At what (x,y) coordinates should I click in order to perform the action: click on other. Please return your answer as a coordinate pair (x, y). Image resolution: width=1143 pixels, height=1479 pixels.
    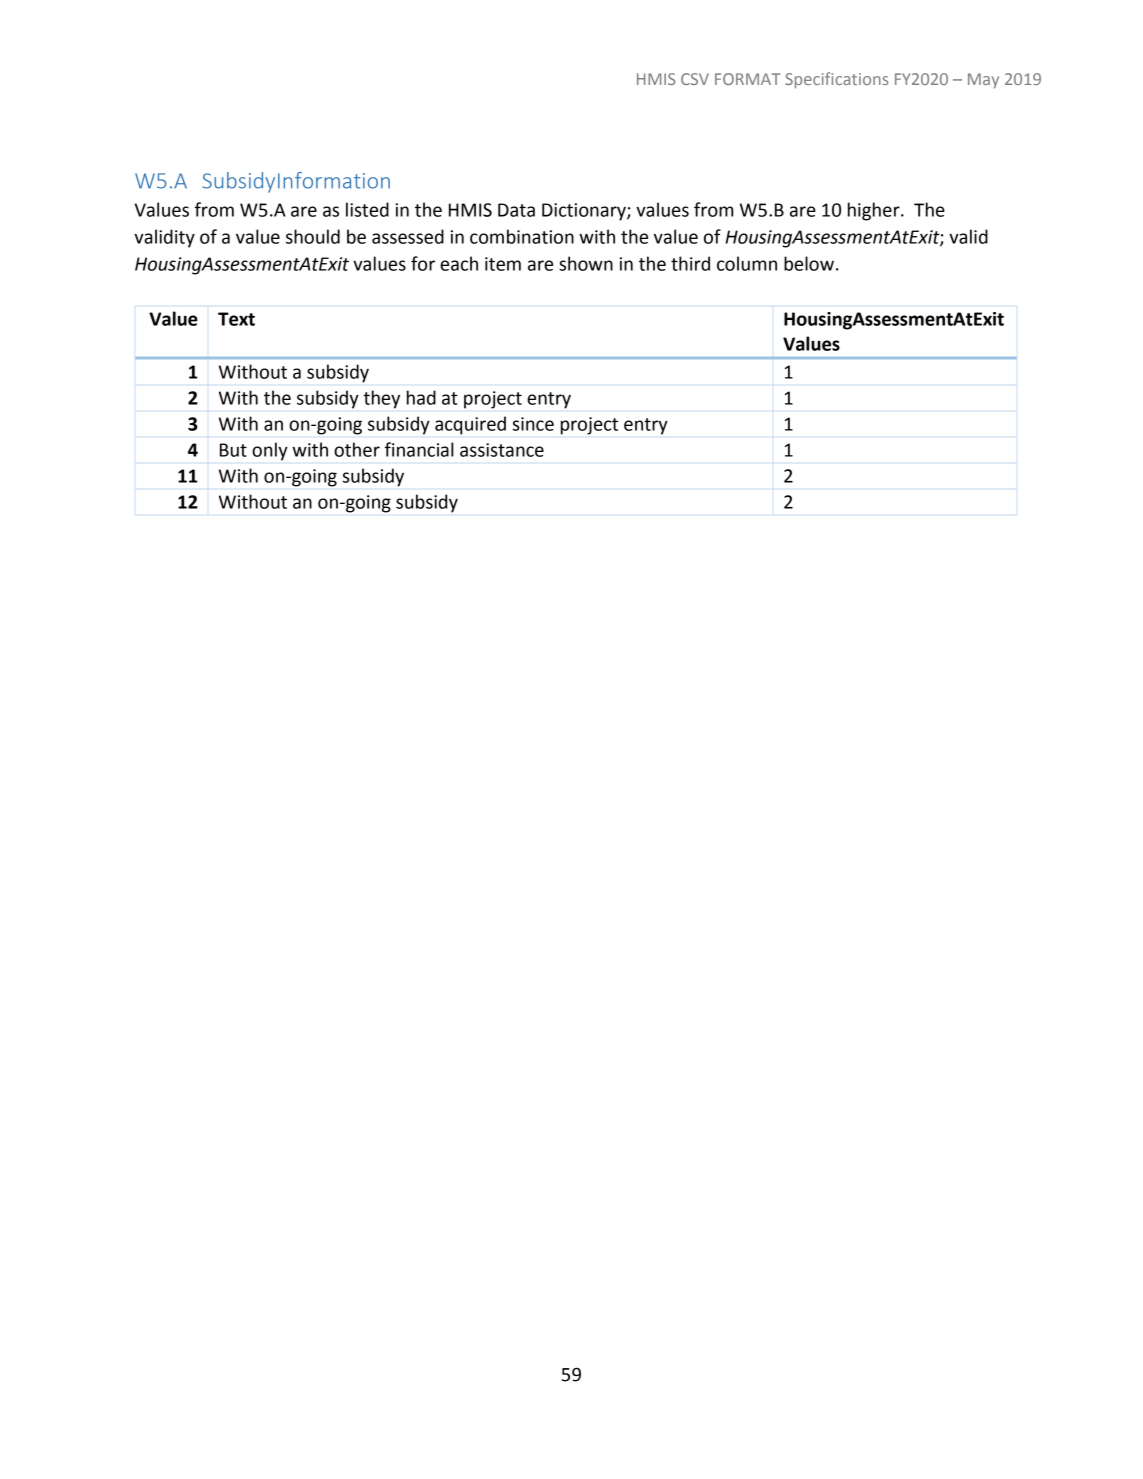
    Looking at the image, I should click on (357, 449).
